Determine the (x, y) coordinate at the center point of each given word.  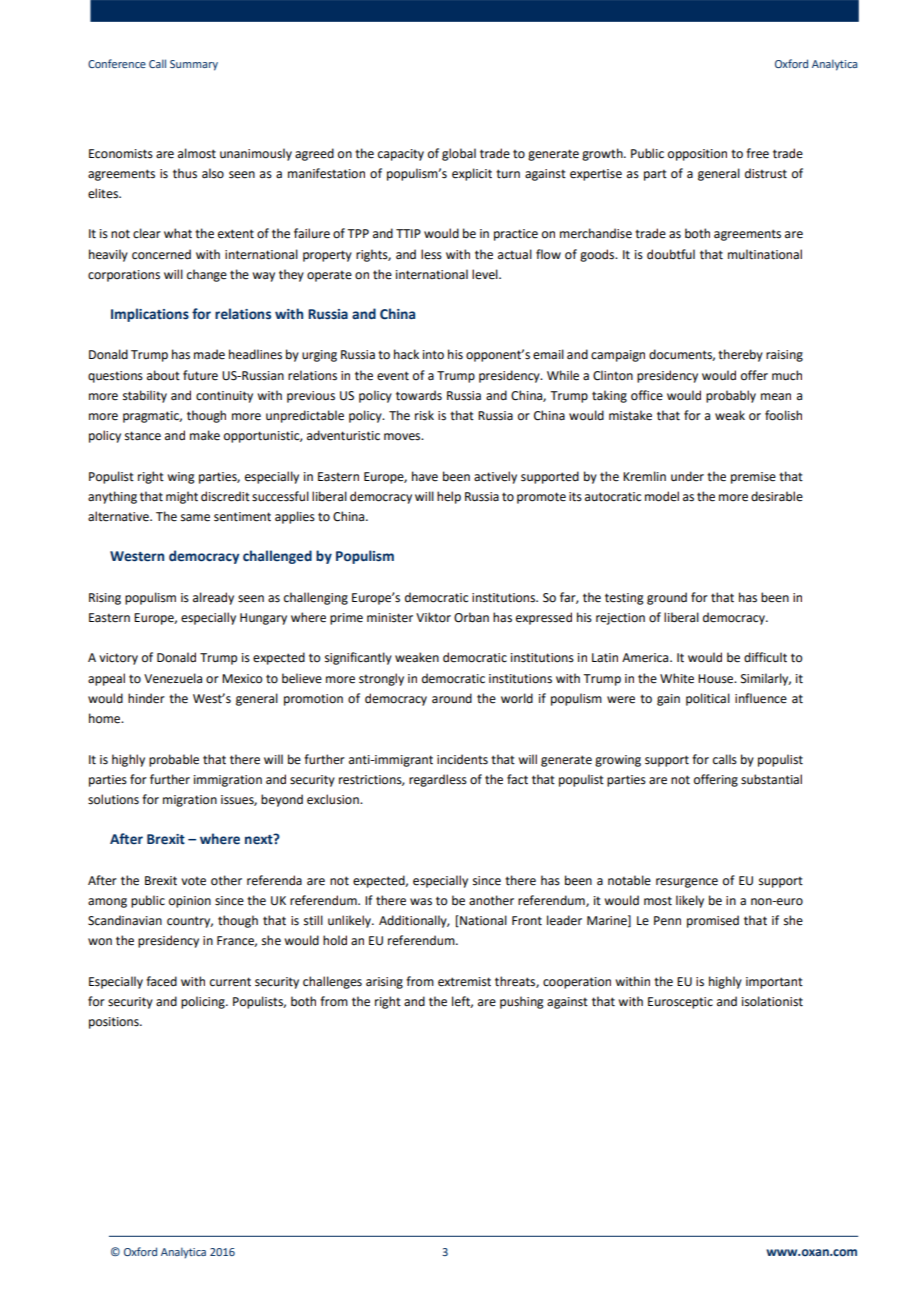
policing (204, 1002)
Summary (194, 65)
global (459, 154)
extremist (464, 982)
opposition (697, 155)
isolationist (772, 1001)
